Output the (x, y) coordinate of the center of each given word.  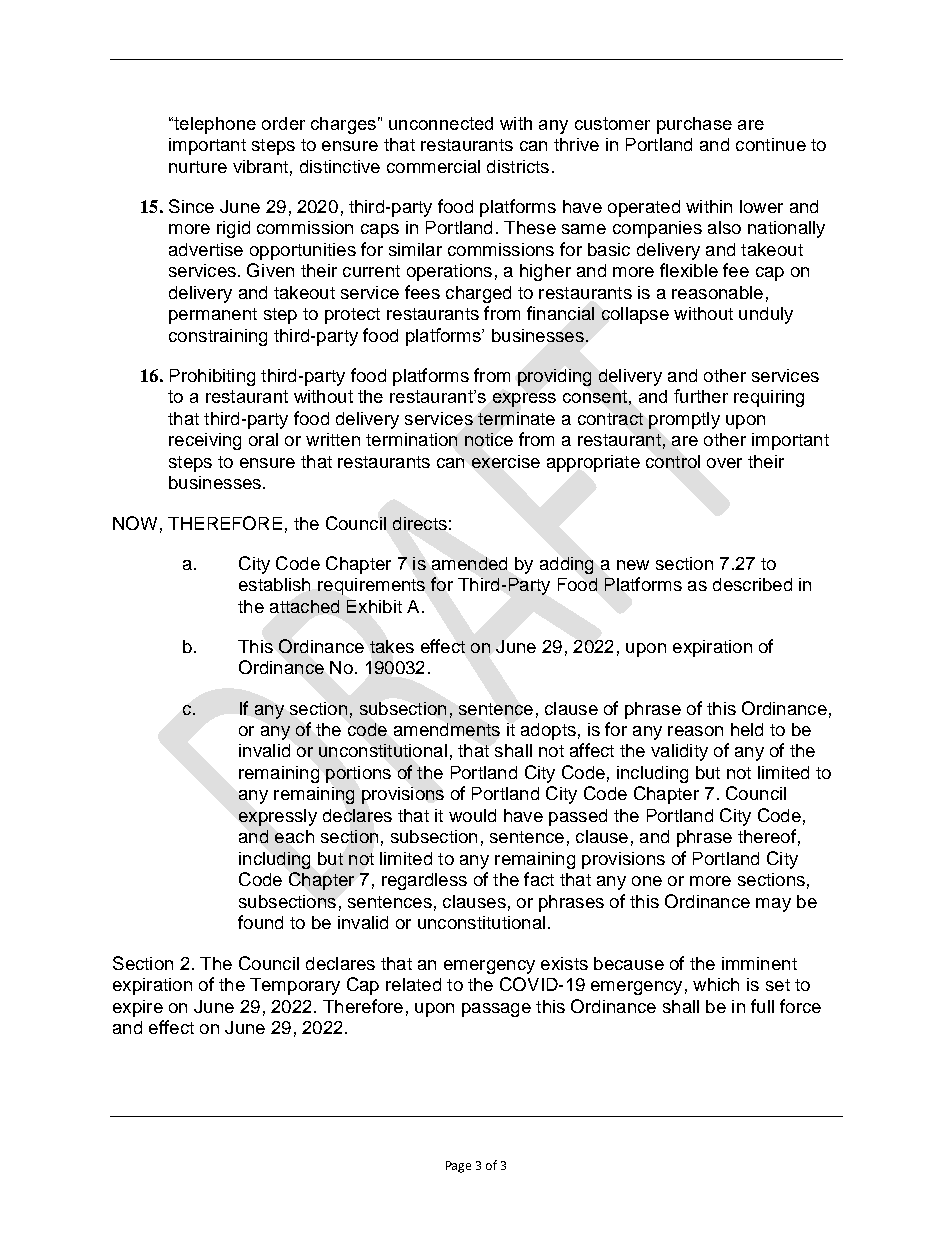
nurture (198, 167)
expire (138, 1008)
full (762, 1006)
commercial (433, 166)
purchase (694, 125)
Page (458, 1167)
